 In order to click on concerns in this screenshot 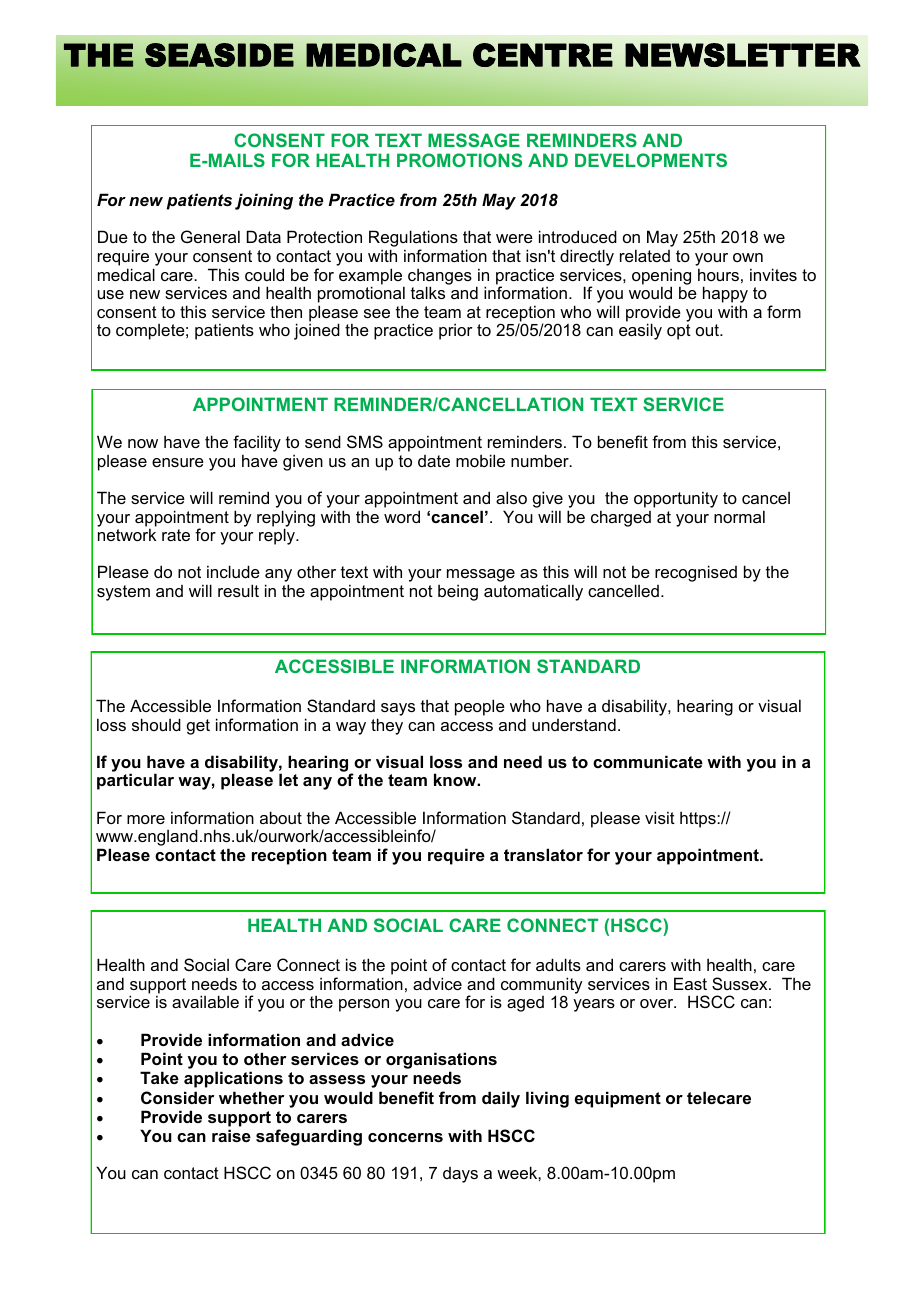, I will do `click(405, 1137)`.
